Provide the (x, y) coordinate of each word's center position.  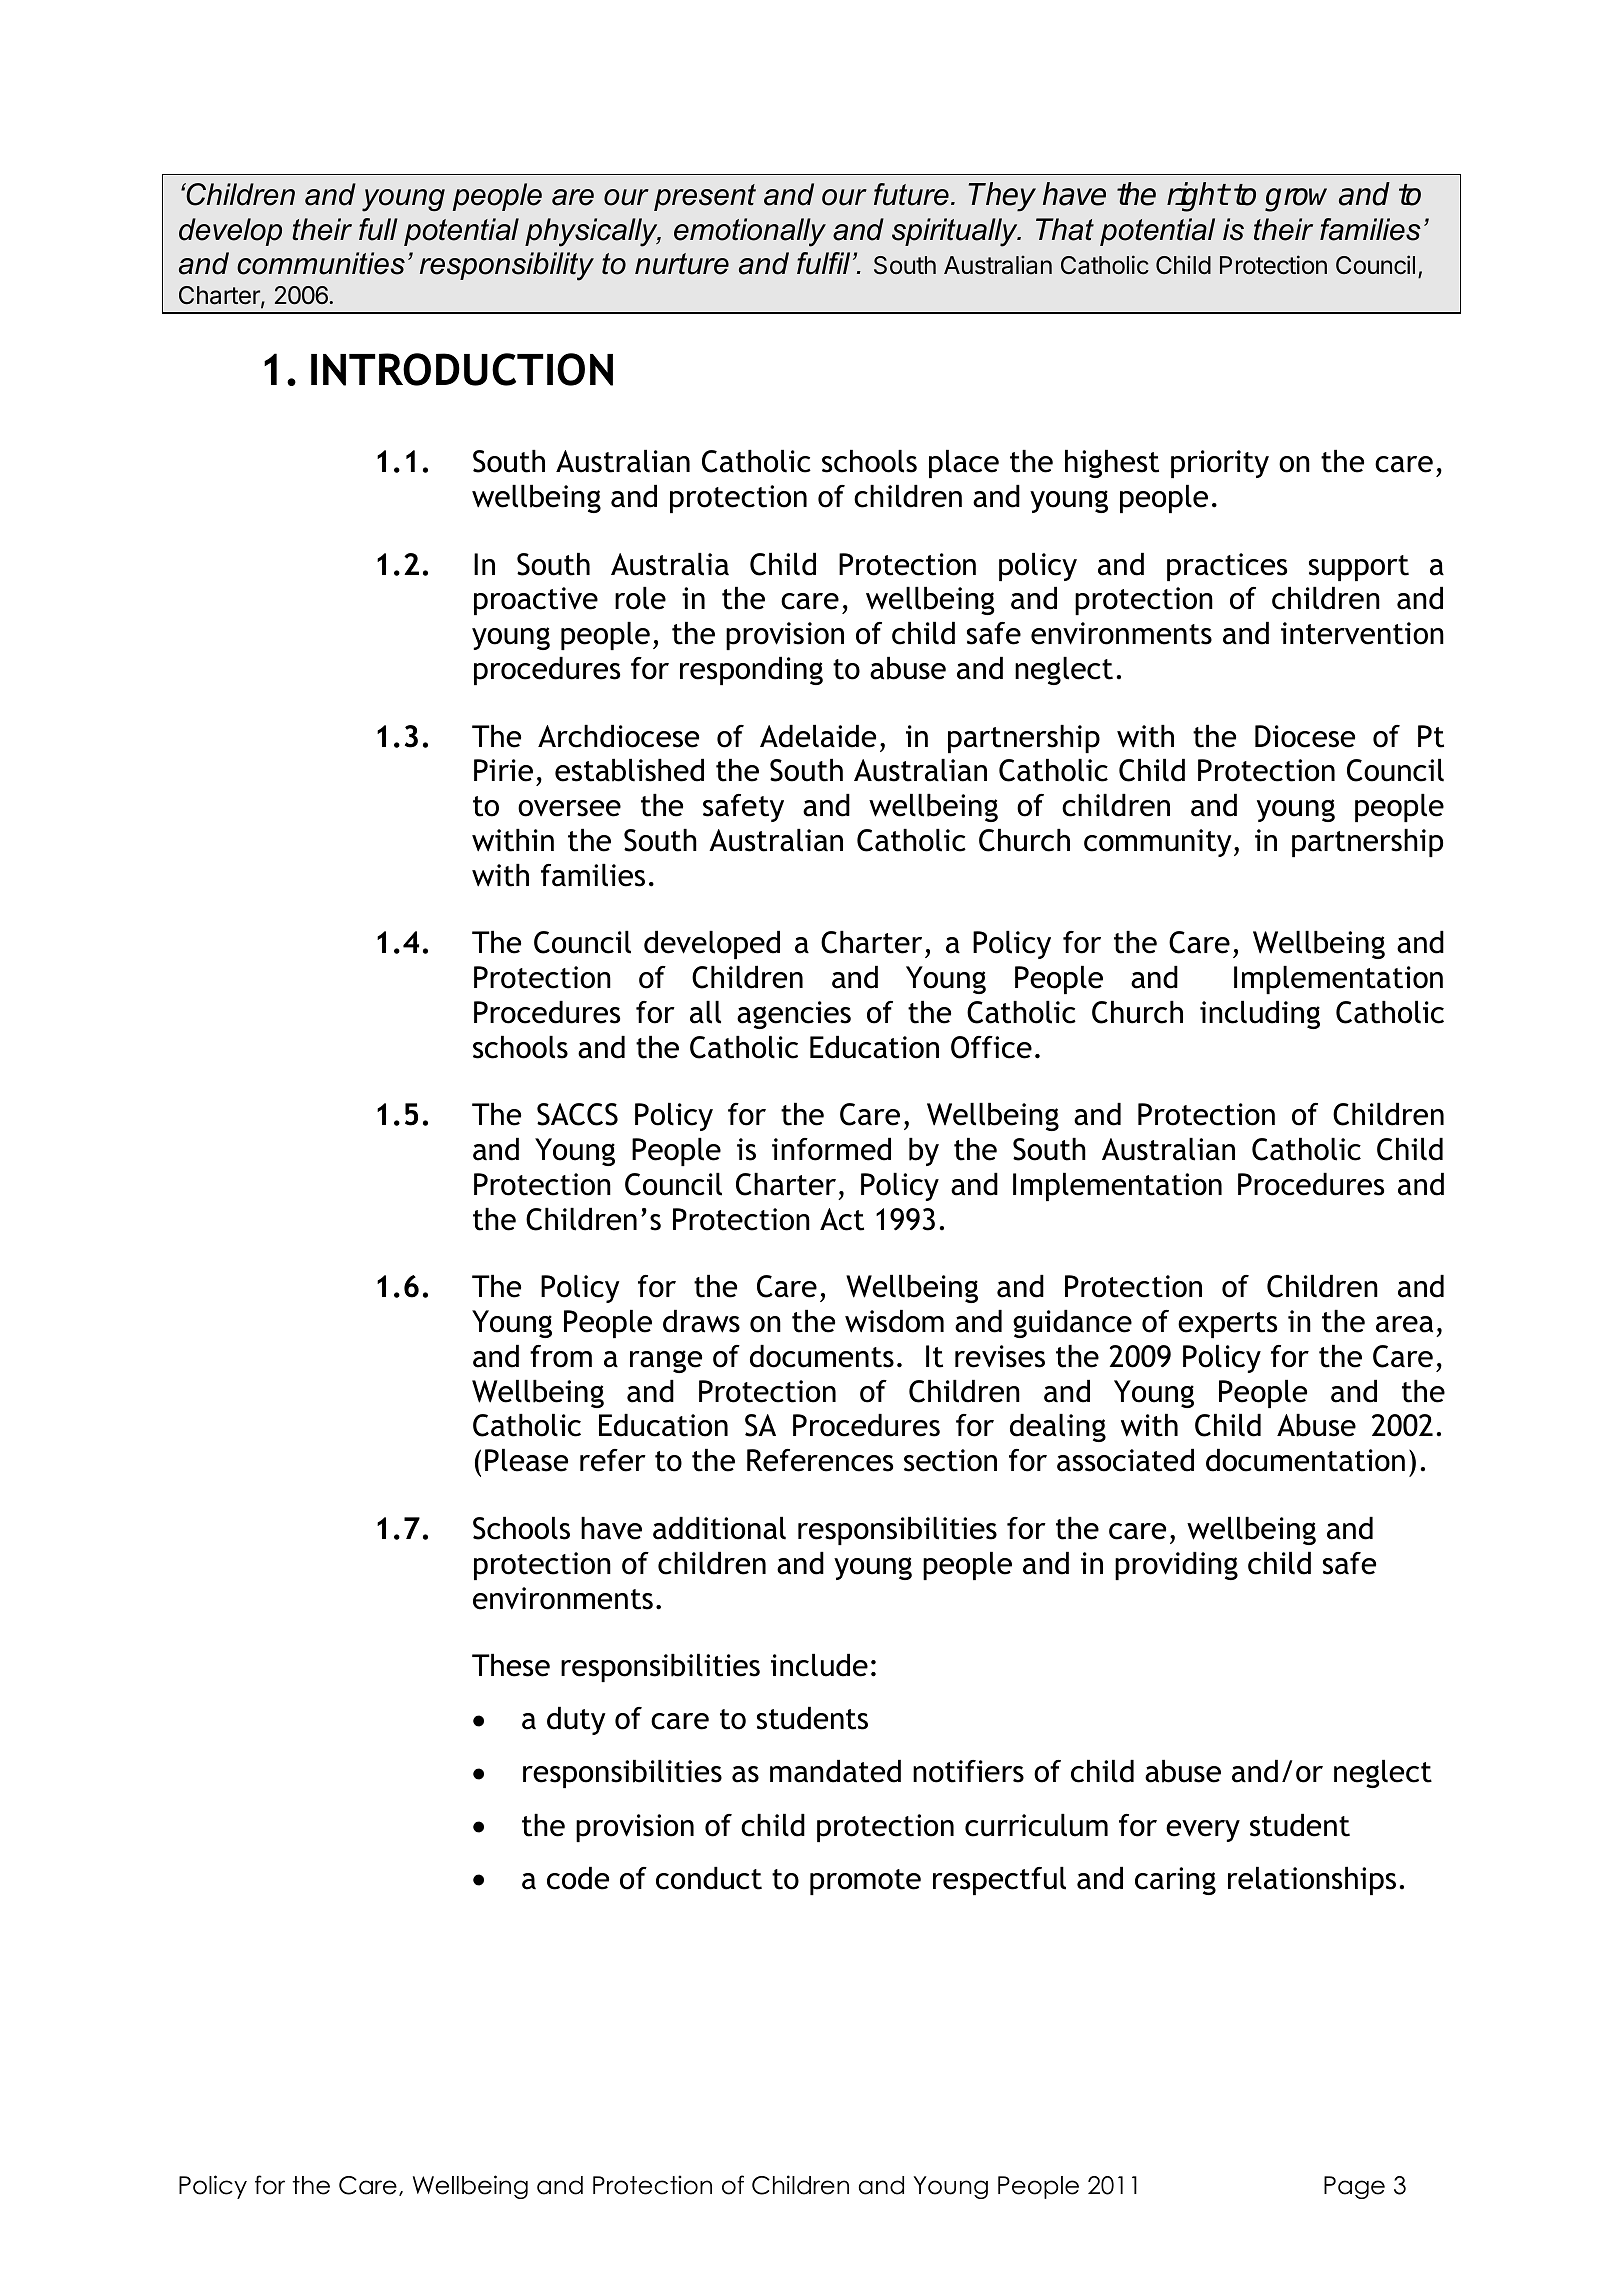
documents (822, 1356)
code (578, 1878)
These (511, 1665)
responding (751, 671)
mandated (835, 1771)
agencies (794, 1015)
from (561, 1356)
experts (1227, 1325)
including (1260, 1015)
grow (1296, 200)
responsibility (507, 266)
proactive (536, 601)
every (1203, 1831)
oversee (569, 808)
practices (1227, 567)
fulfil (823, 263)
